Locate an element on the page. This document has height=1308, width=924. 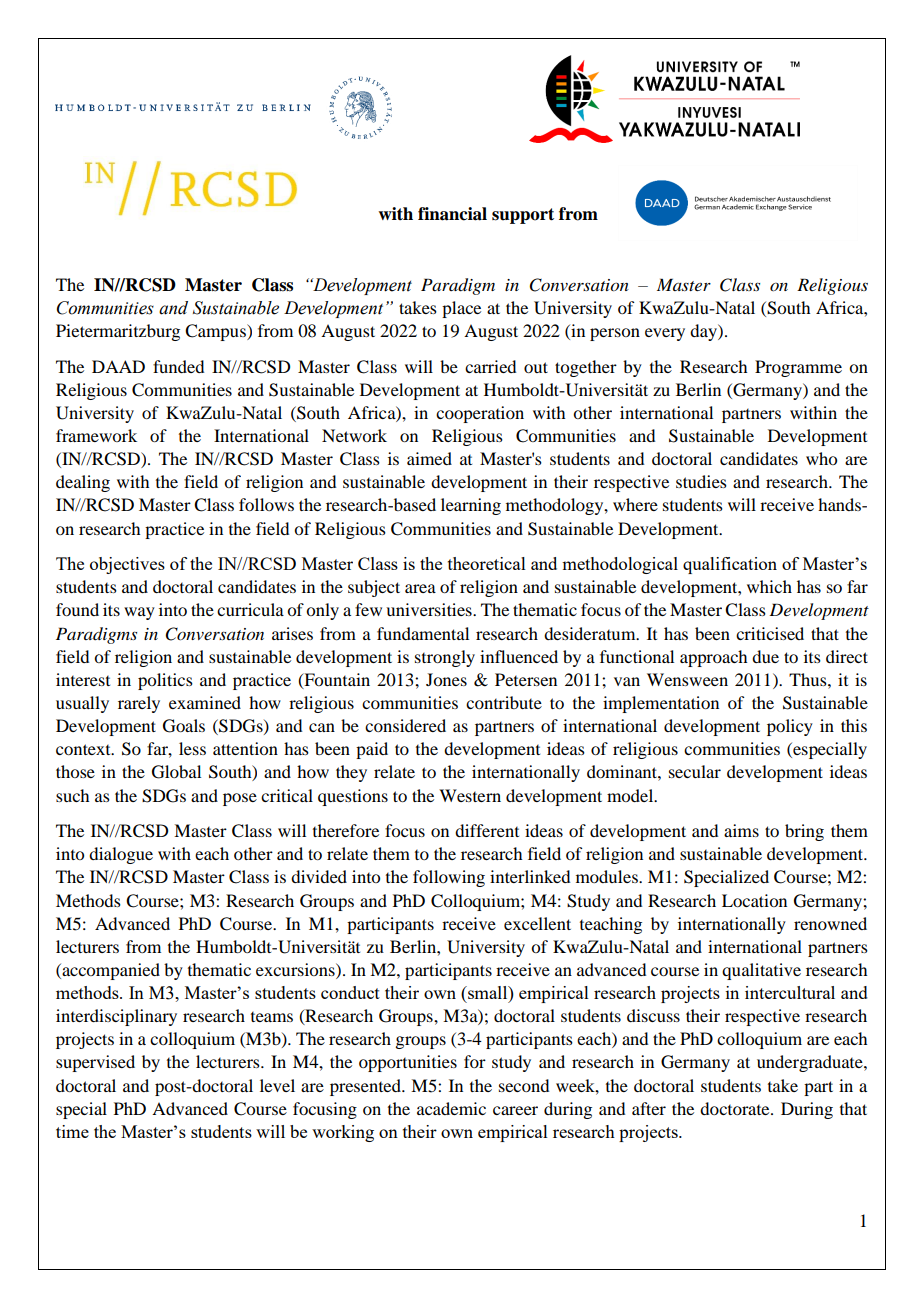
Western is located at coordinates (470, 795).
